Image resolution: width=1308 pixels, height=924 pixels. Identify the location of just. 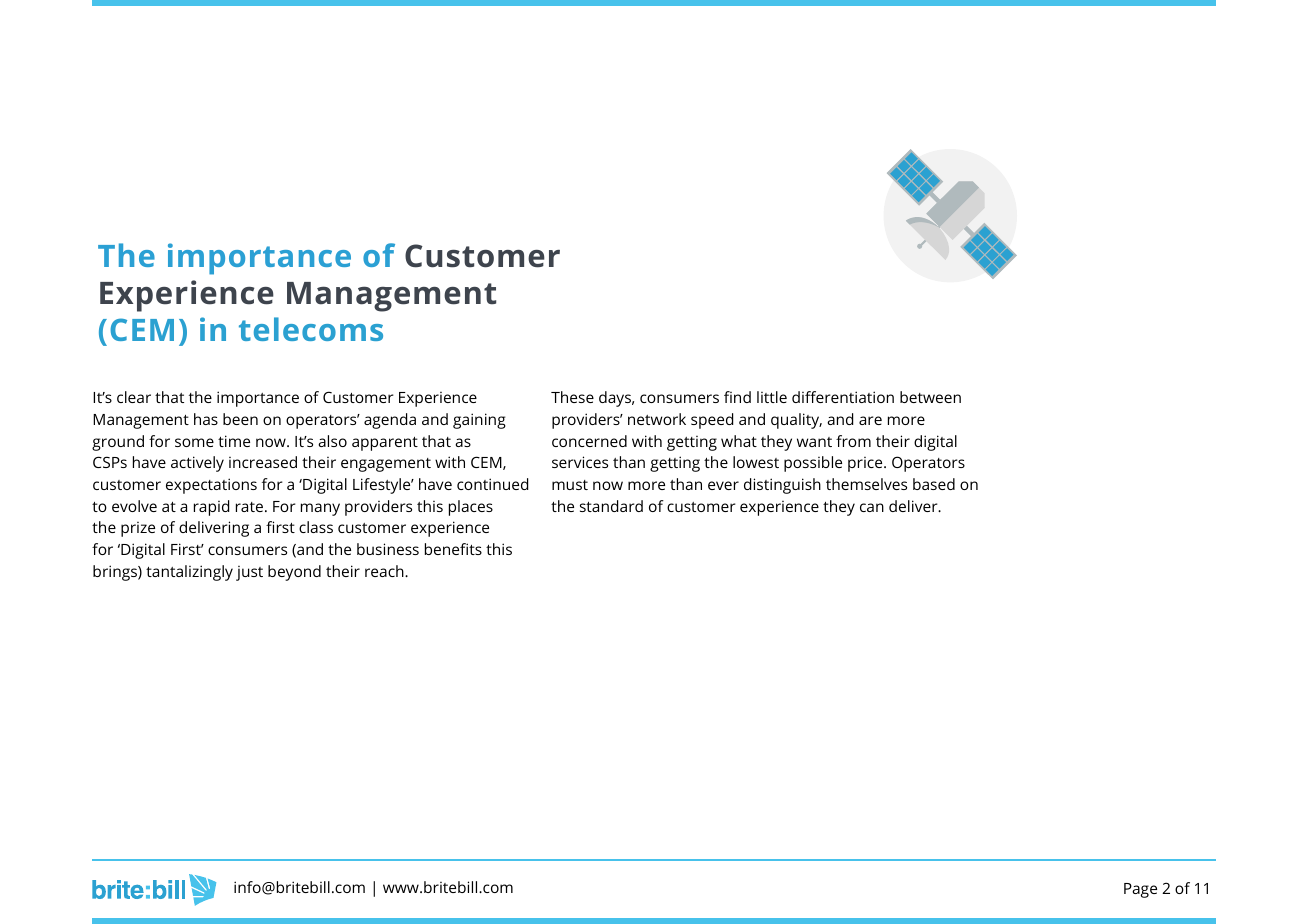
(249, 573).
